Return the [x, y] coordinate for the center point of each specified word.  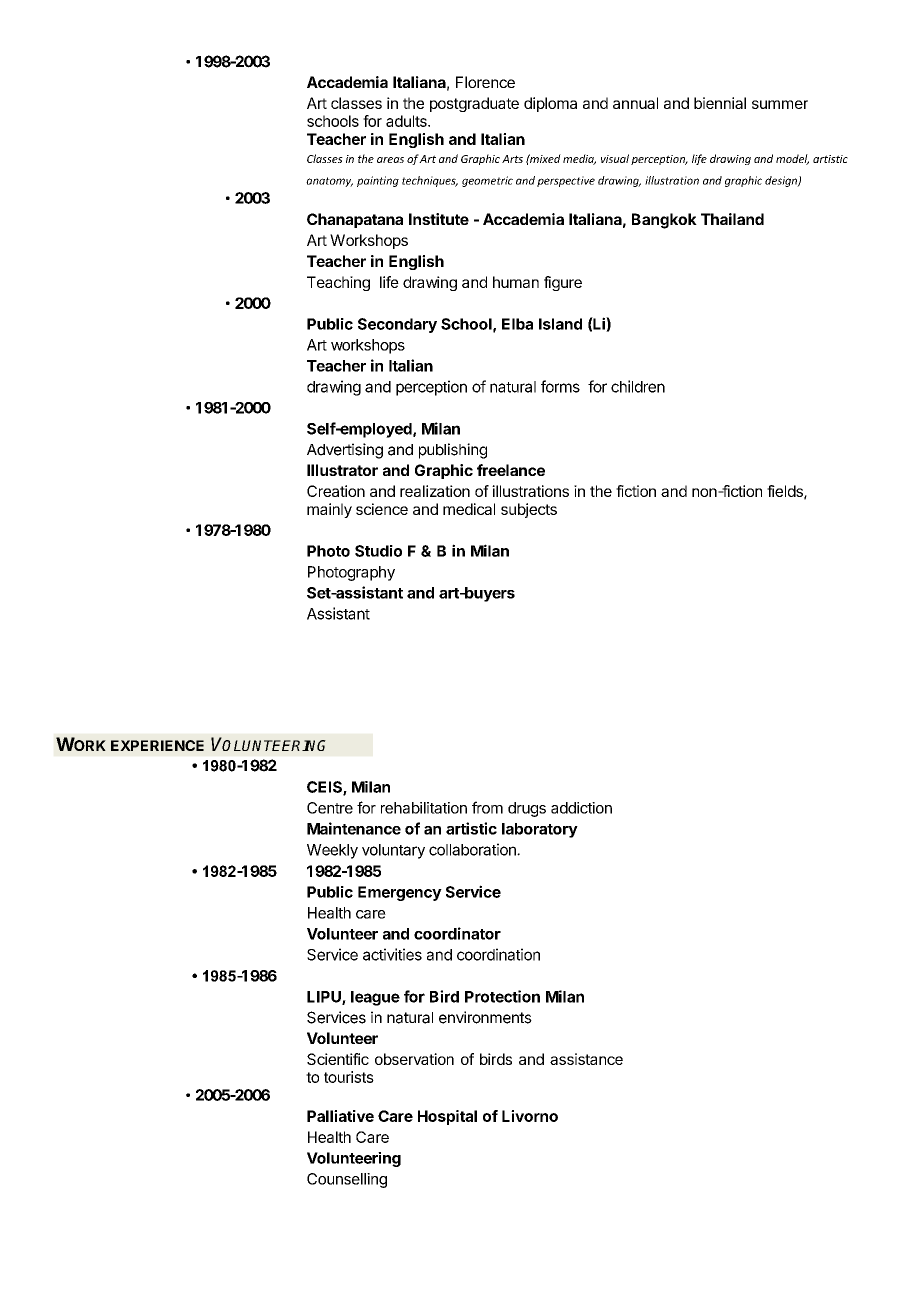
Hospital [447, 1117]
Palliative [340, 1116]
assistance [586, 1059]
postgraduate [474, 104]
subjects [529, 510]
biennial [720, 103]
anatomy [329, 182]
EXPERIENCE [157, 745]
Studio [378, 551]
